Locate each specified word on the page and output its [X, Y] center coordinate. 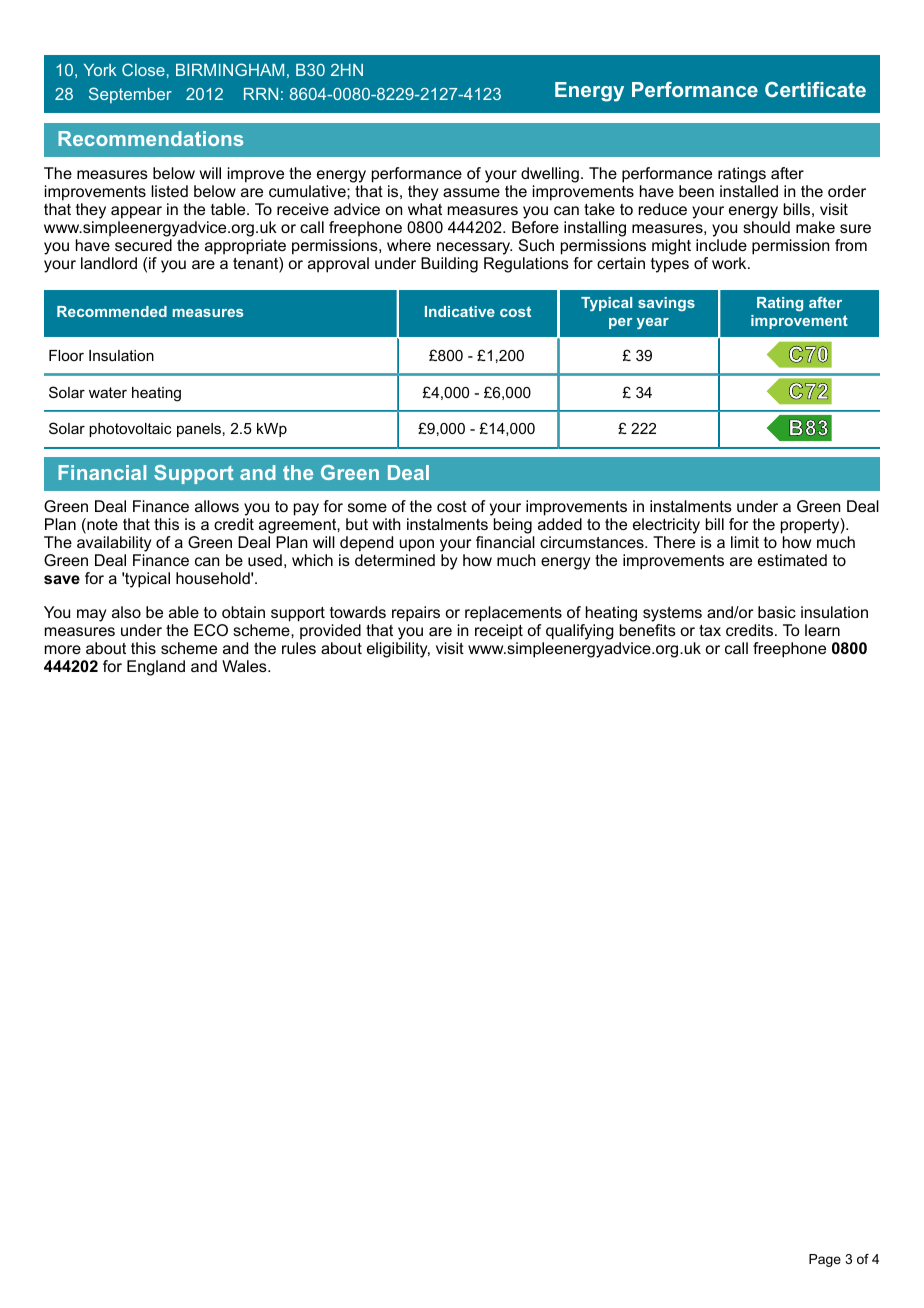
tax [710, 630]
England [156, 668]
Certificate [815, 89]
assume [471, 192]
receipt [499, 632]
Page [825, 1260]
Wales [245, 666]
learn [822, 630]
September [130, 95]
